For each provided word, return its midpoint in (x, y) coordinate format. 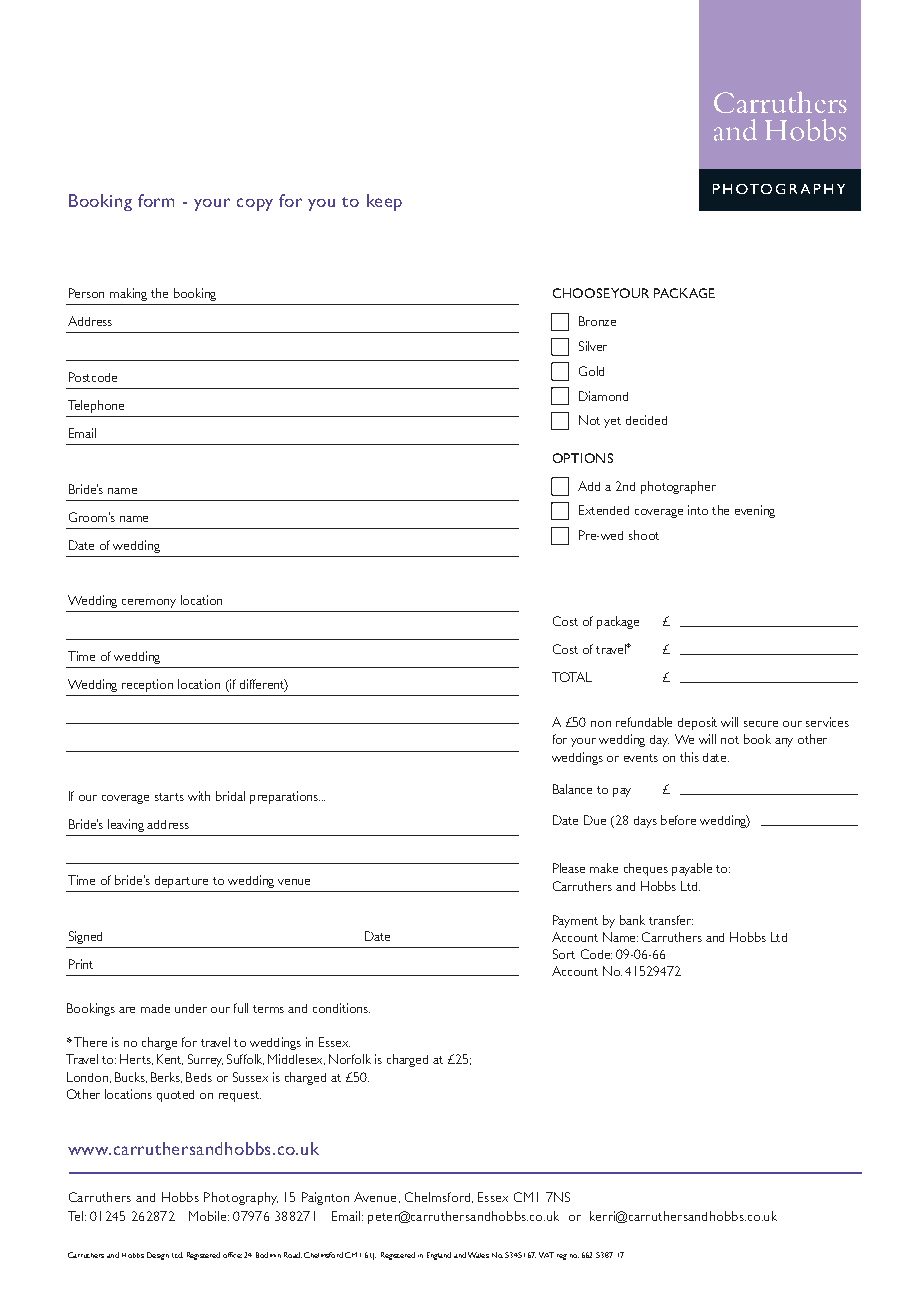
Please (569, 868)
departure (181, 882)
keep (384, 202)
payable (692, 869)
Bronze (597, 321)
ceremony (149, 603)
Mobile (209, 1216)
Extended (604, 510)
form (156, 200)
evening (755, 511)
